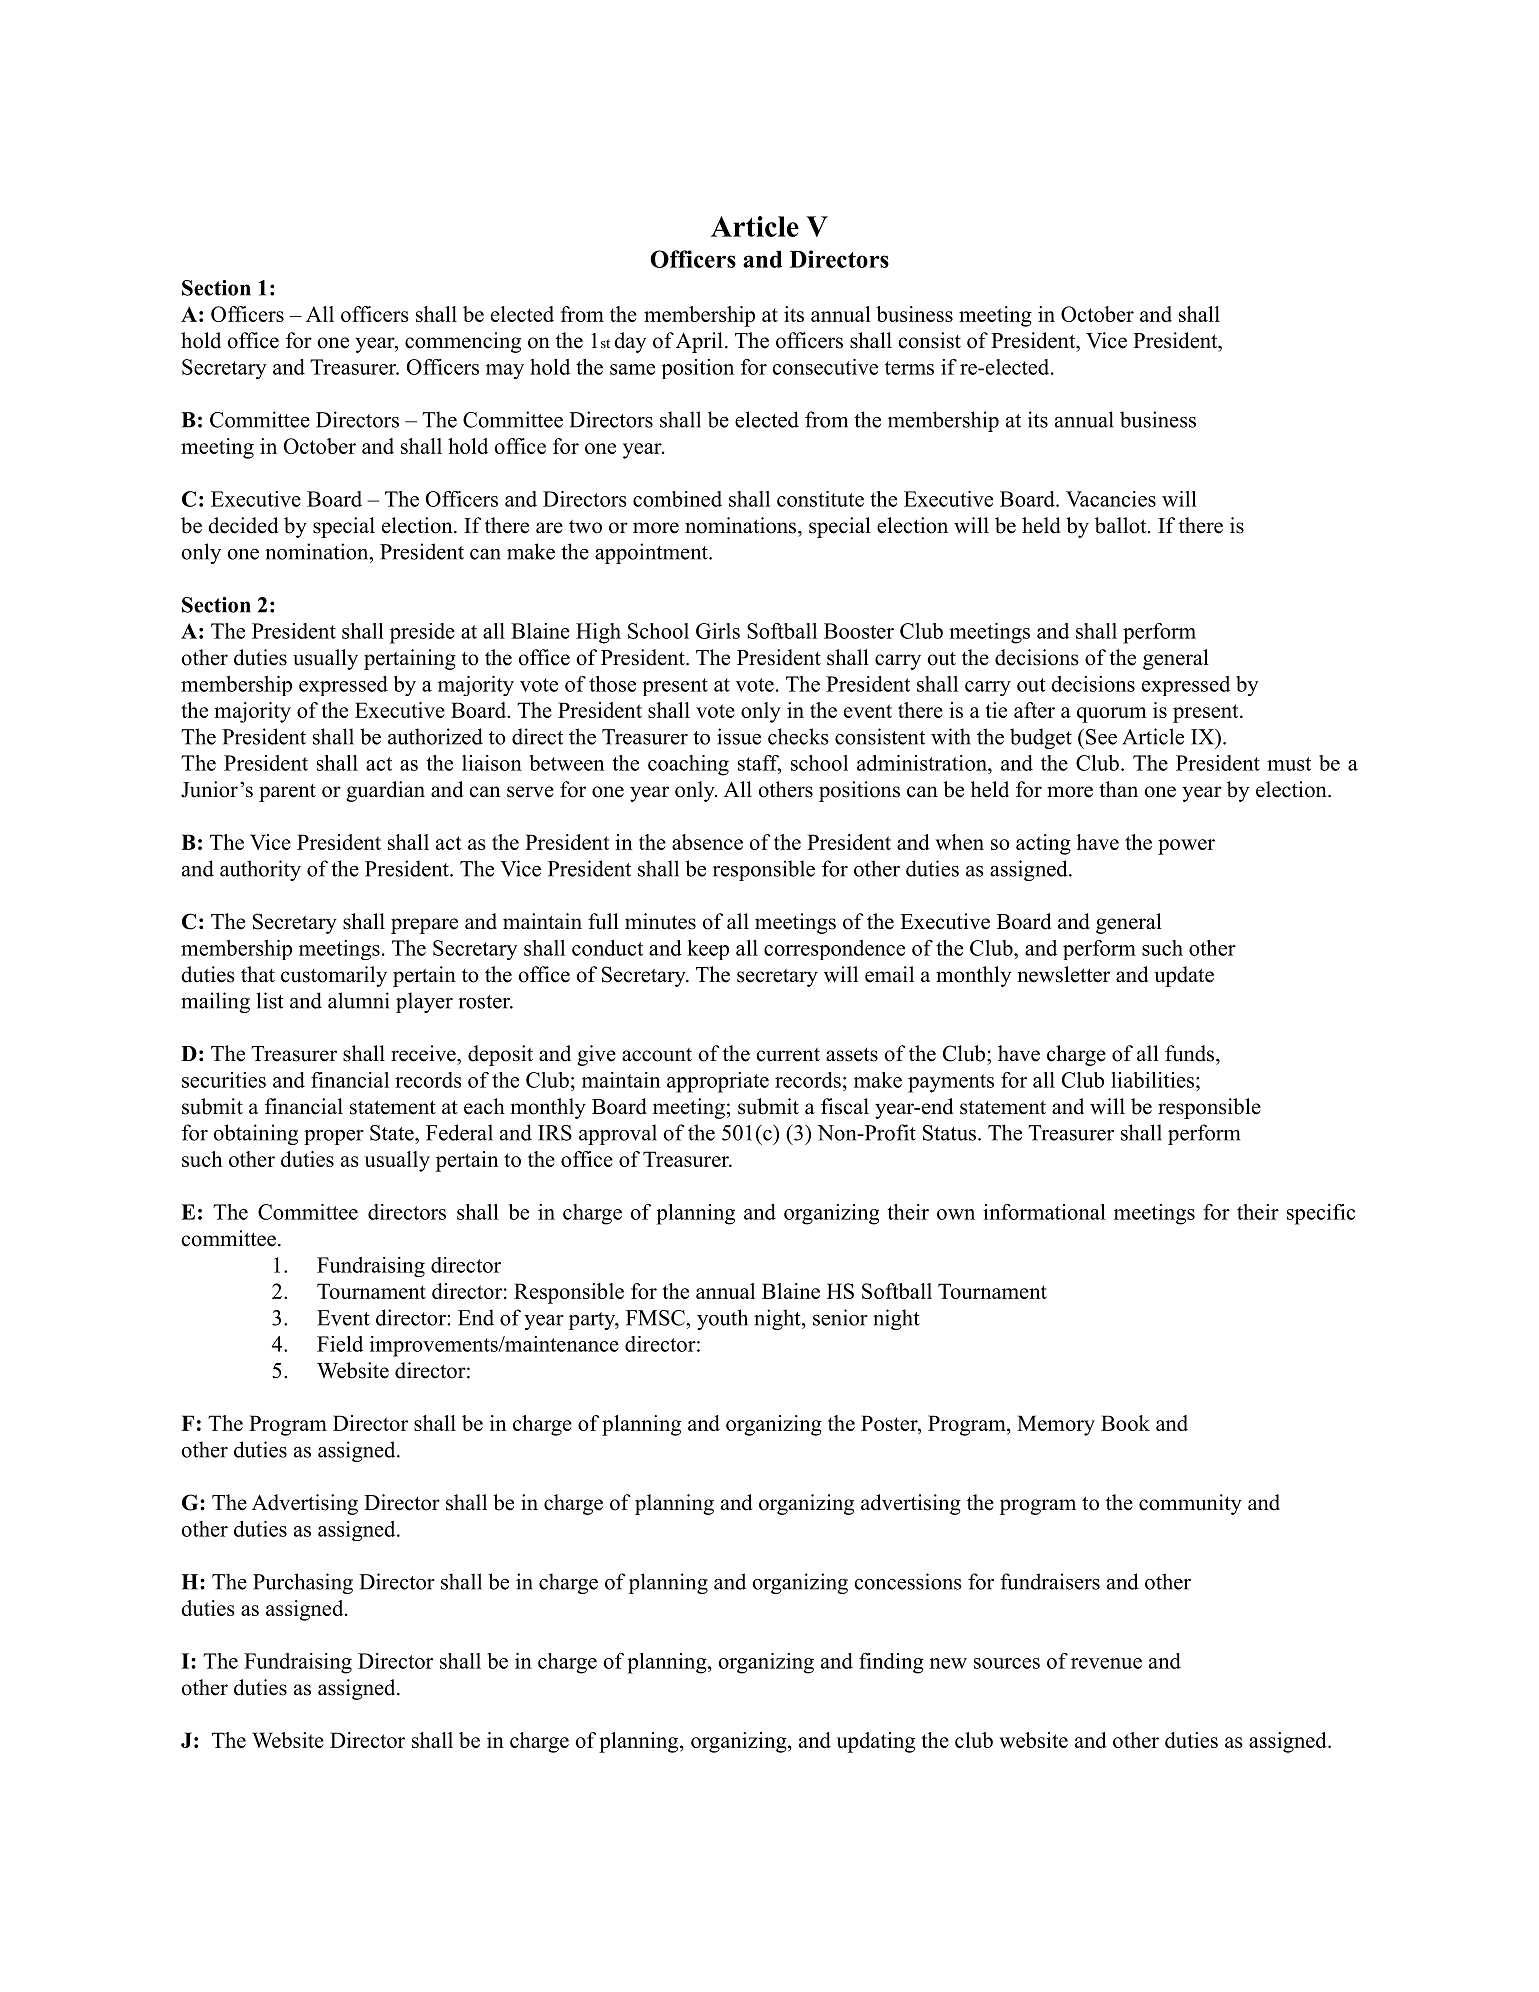  I want to click on consecutive, so click(825, 367).
